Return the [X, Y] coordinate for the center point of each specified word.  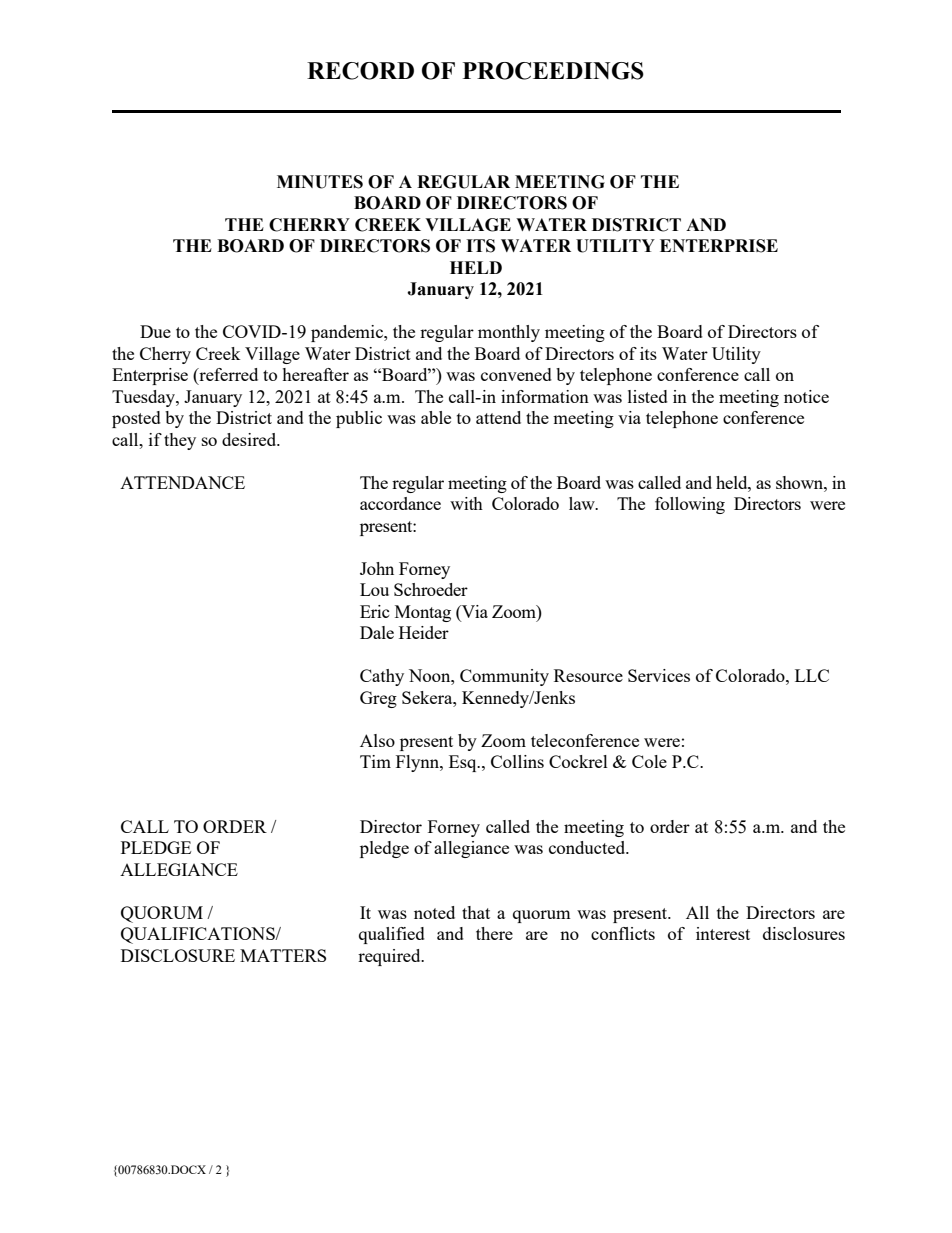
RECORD [360, 71]
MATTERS [283, 955]
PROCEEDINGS [553, 71]
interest [723, 933]
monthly [509, 333]
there [494, 933]
